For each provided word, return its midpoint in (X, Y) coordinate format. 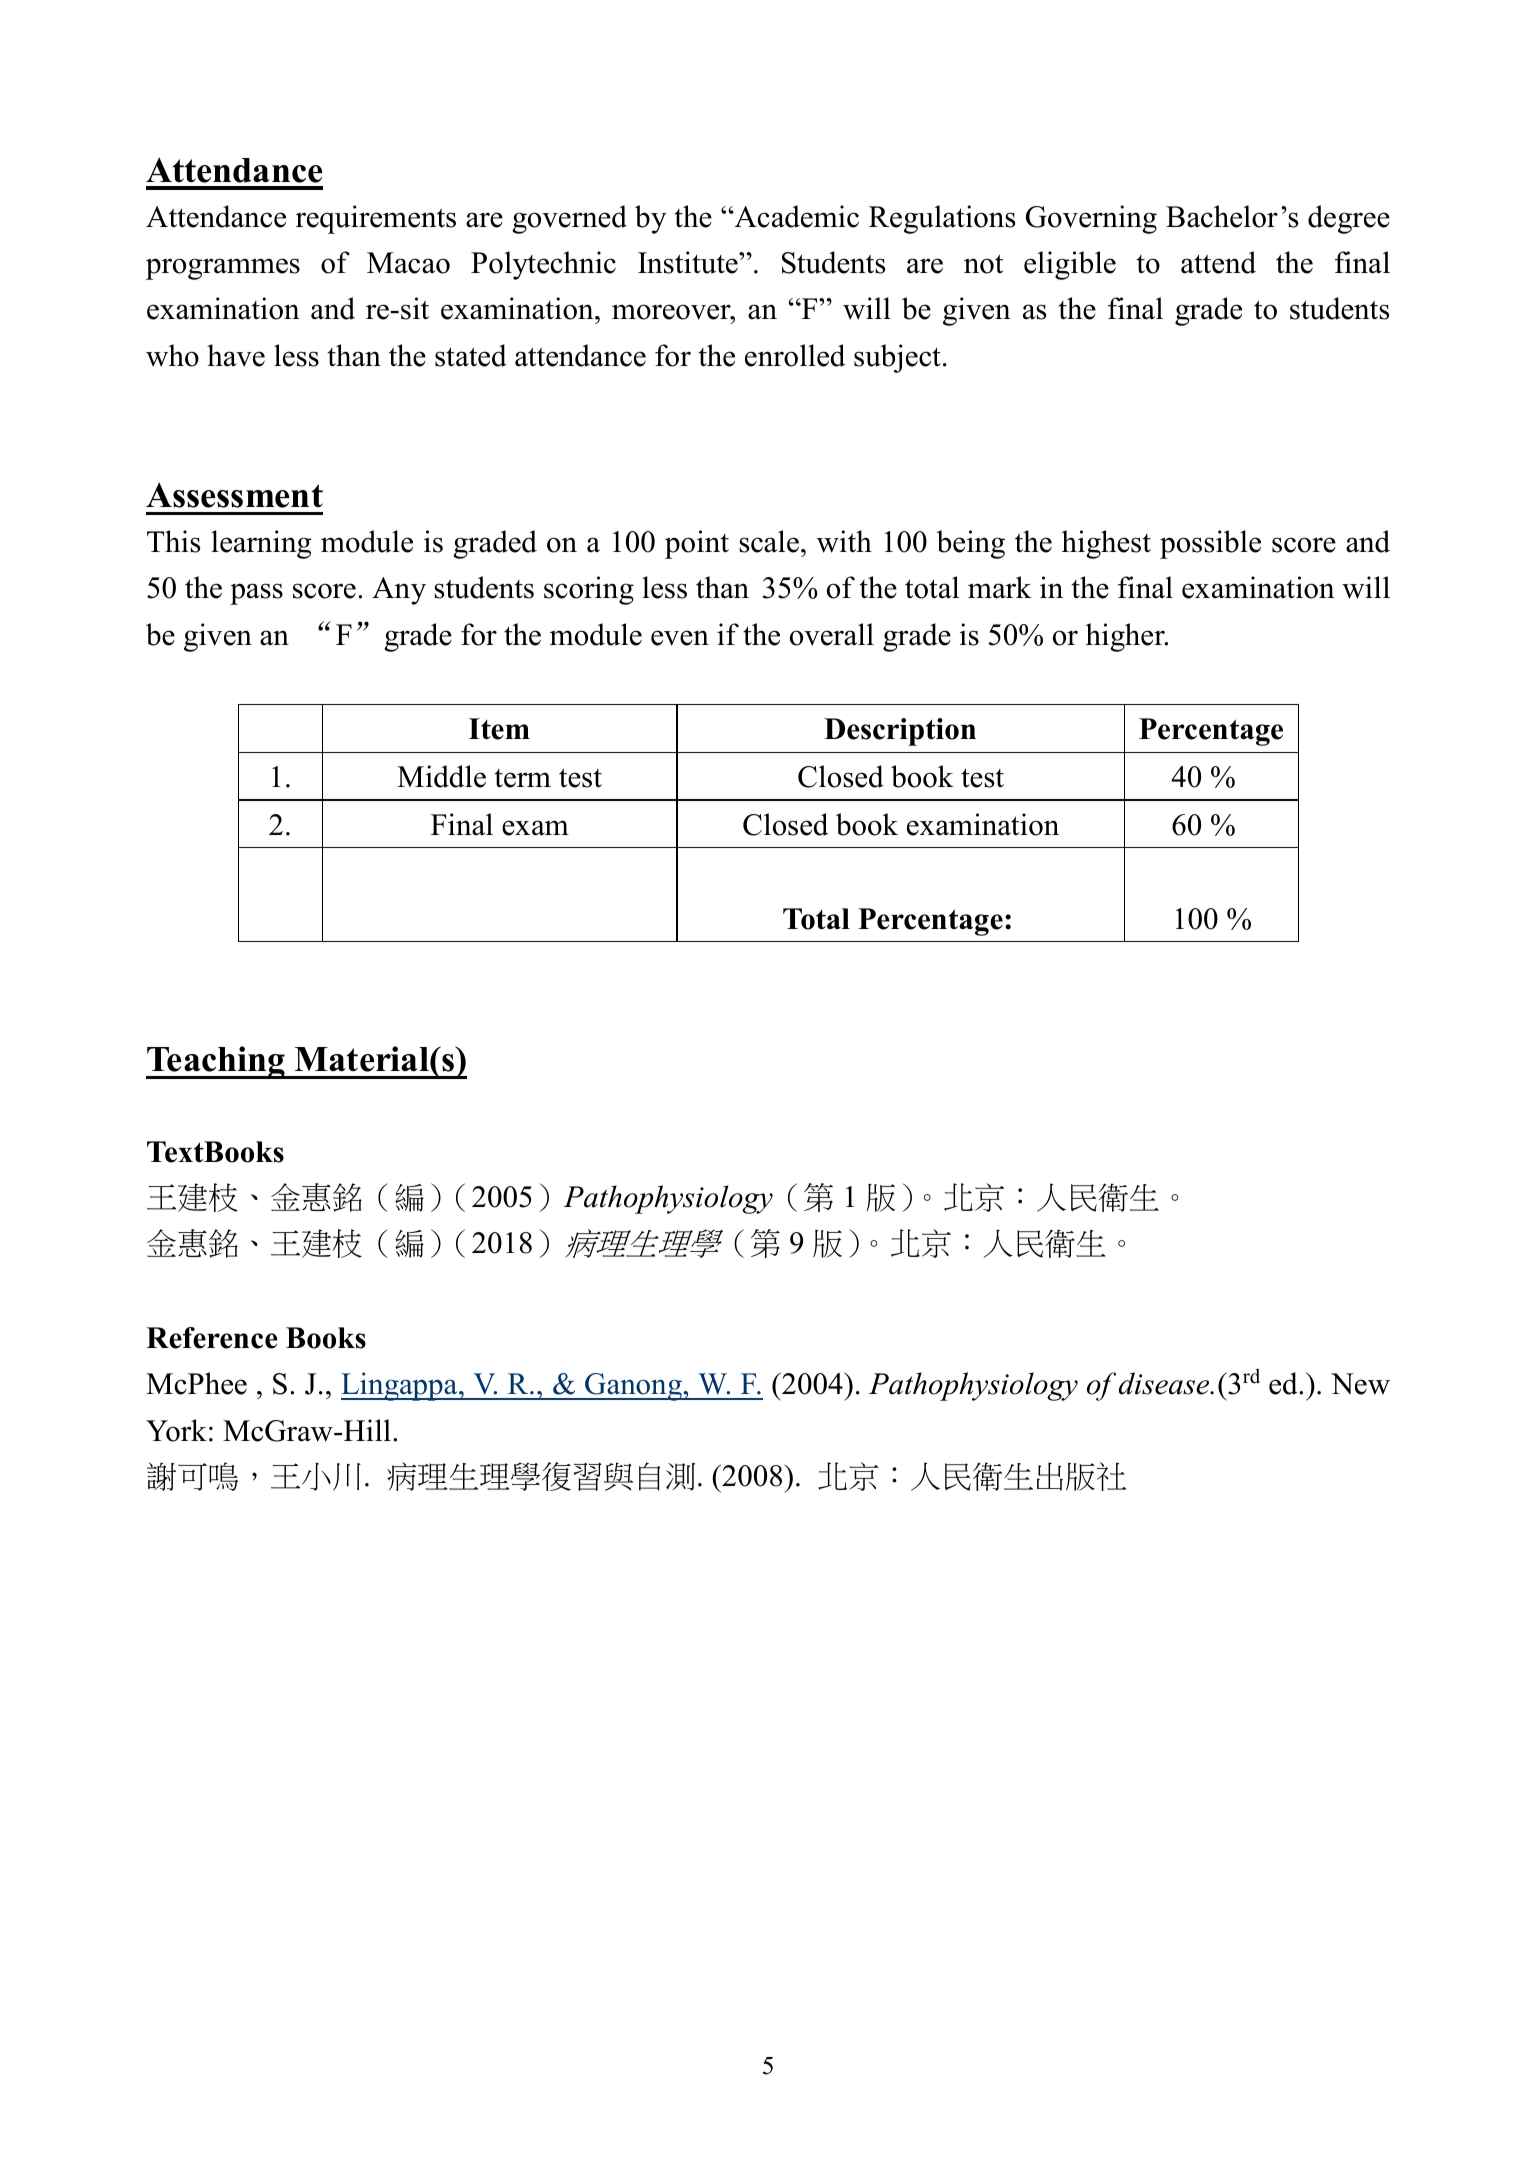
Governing (1091, 219)
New (1360, 1384)
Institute (689, 262)
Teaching (217, 1062)
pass (256, 594)
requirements (376, 219)
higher (1126, 637)
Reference (211, 1338)
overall (832, 634)
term (523, 778)
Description (900, 732)
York (176, 1430)
